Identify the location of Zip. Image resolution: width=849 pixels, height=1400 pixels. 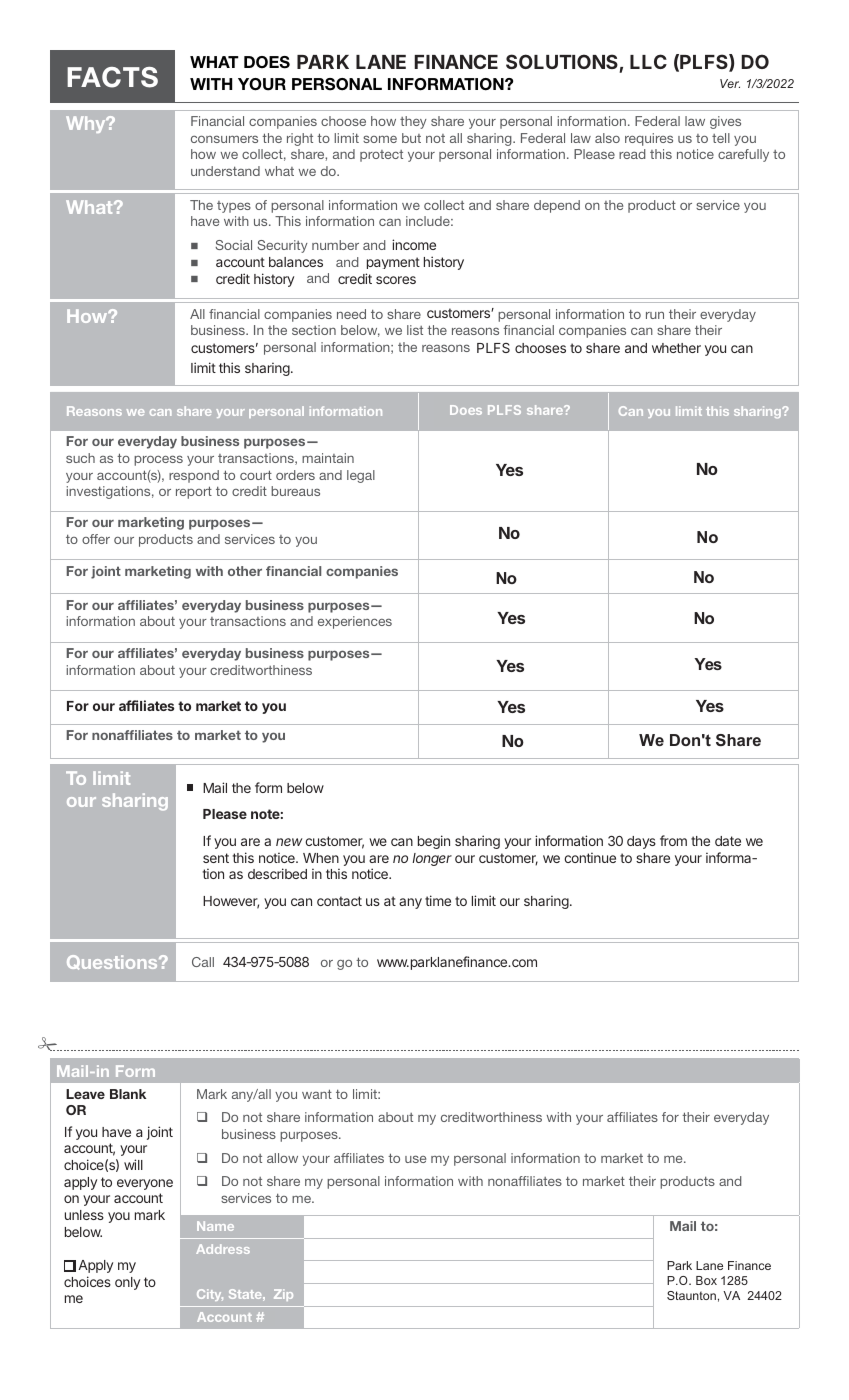
(283, 1295).
